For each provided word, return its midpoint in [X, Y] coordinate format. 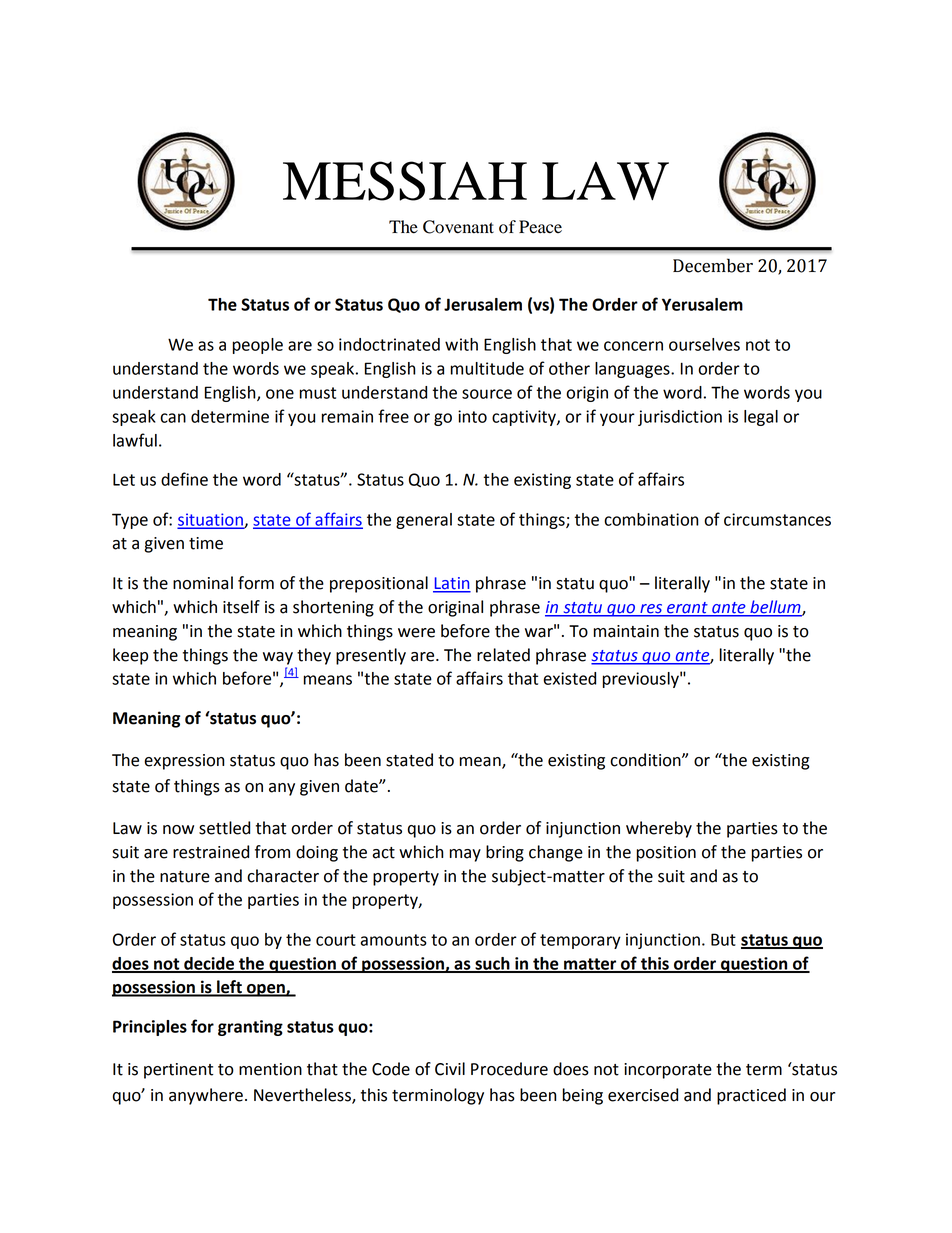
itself [241, 607]
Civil [450, 1069]
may [465, 855]
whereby [659, 829]
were [416, 633]
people [258, 346]
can [173, 418]
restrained [211, 852]
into [472, 416]
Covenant [458, 227]
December [713, 265]
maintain [626, 631]
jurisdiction [680, 418]
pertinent [178, 1071]
